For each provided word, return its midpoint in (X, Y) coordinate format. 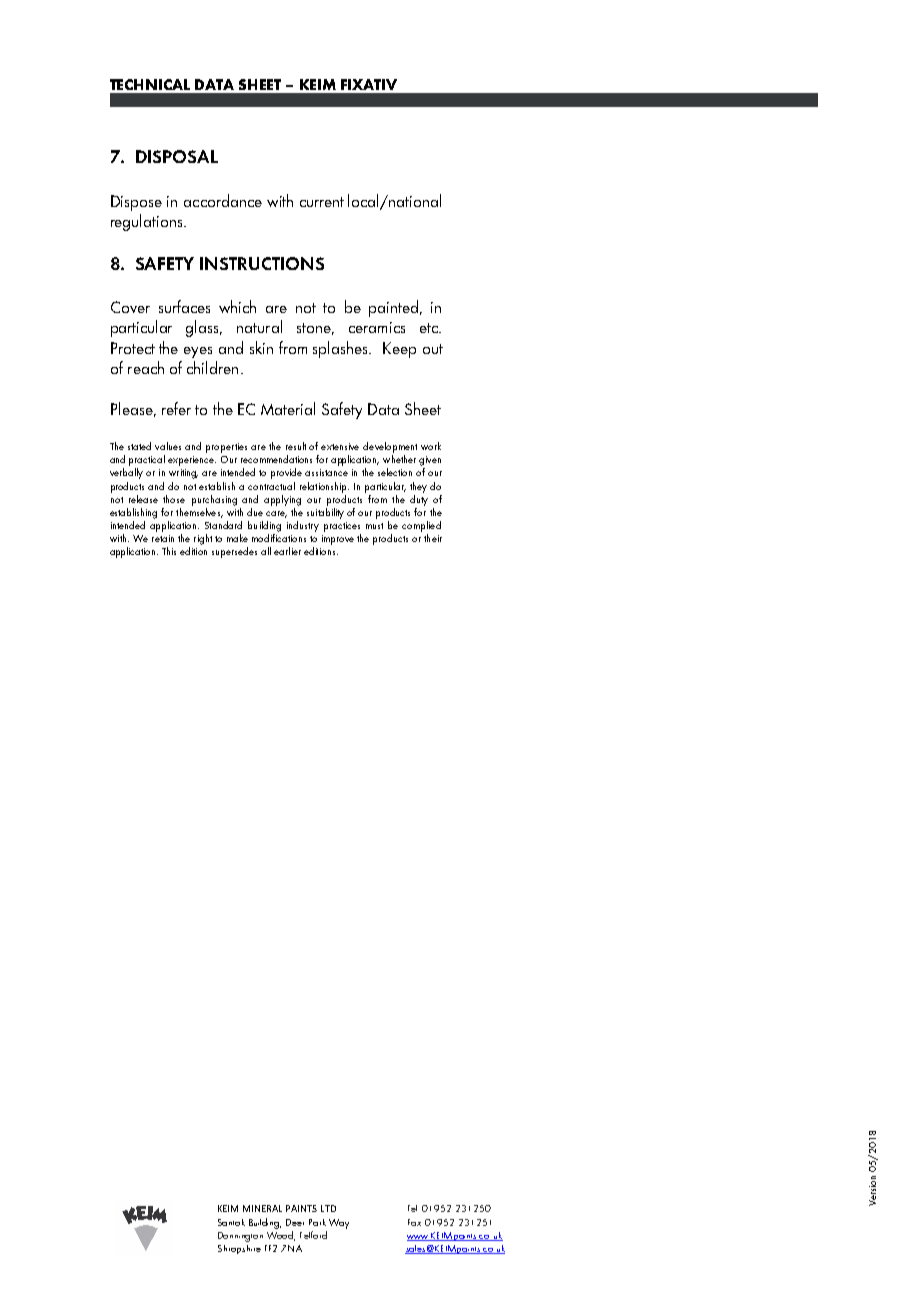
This (169, 551)
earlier (287, 551)
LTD (328, 1208)
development (390, 447)
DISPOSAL (177, 156)
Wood (281, 1236)
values (168, 446)
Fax (414, 1222)
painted (395, 308)
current (322, 202)
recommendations (276, 459)
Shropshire (239, 1249)
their (433, 538)
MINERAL (262, 1208)
